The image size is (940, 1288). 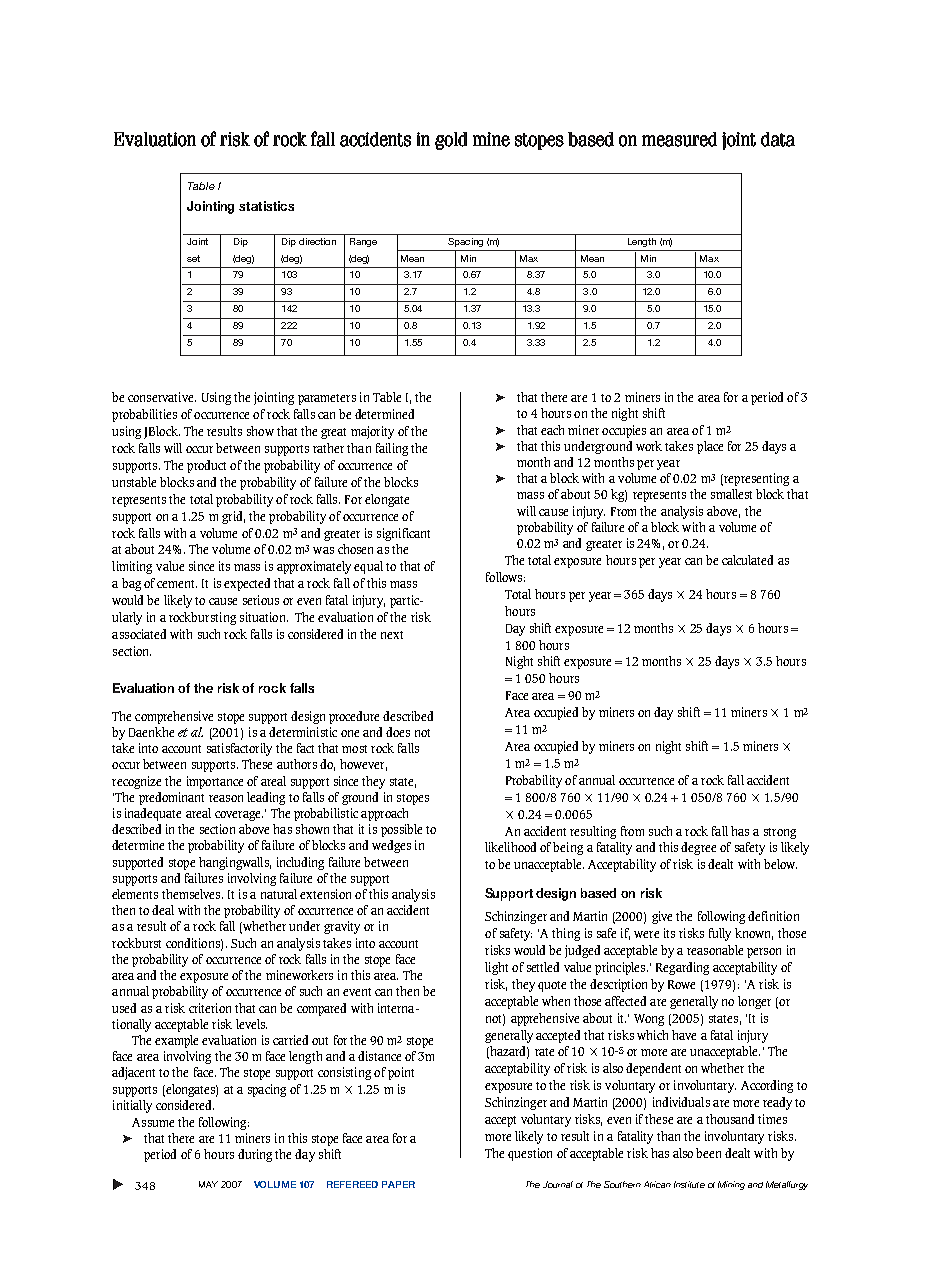 I want to click on expected, so click(x=247, y=584).
